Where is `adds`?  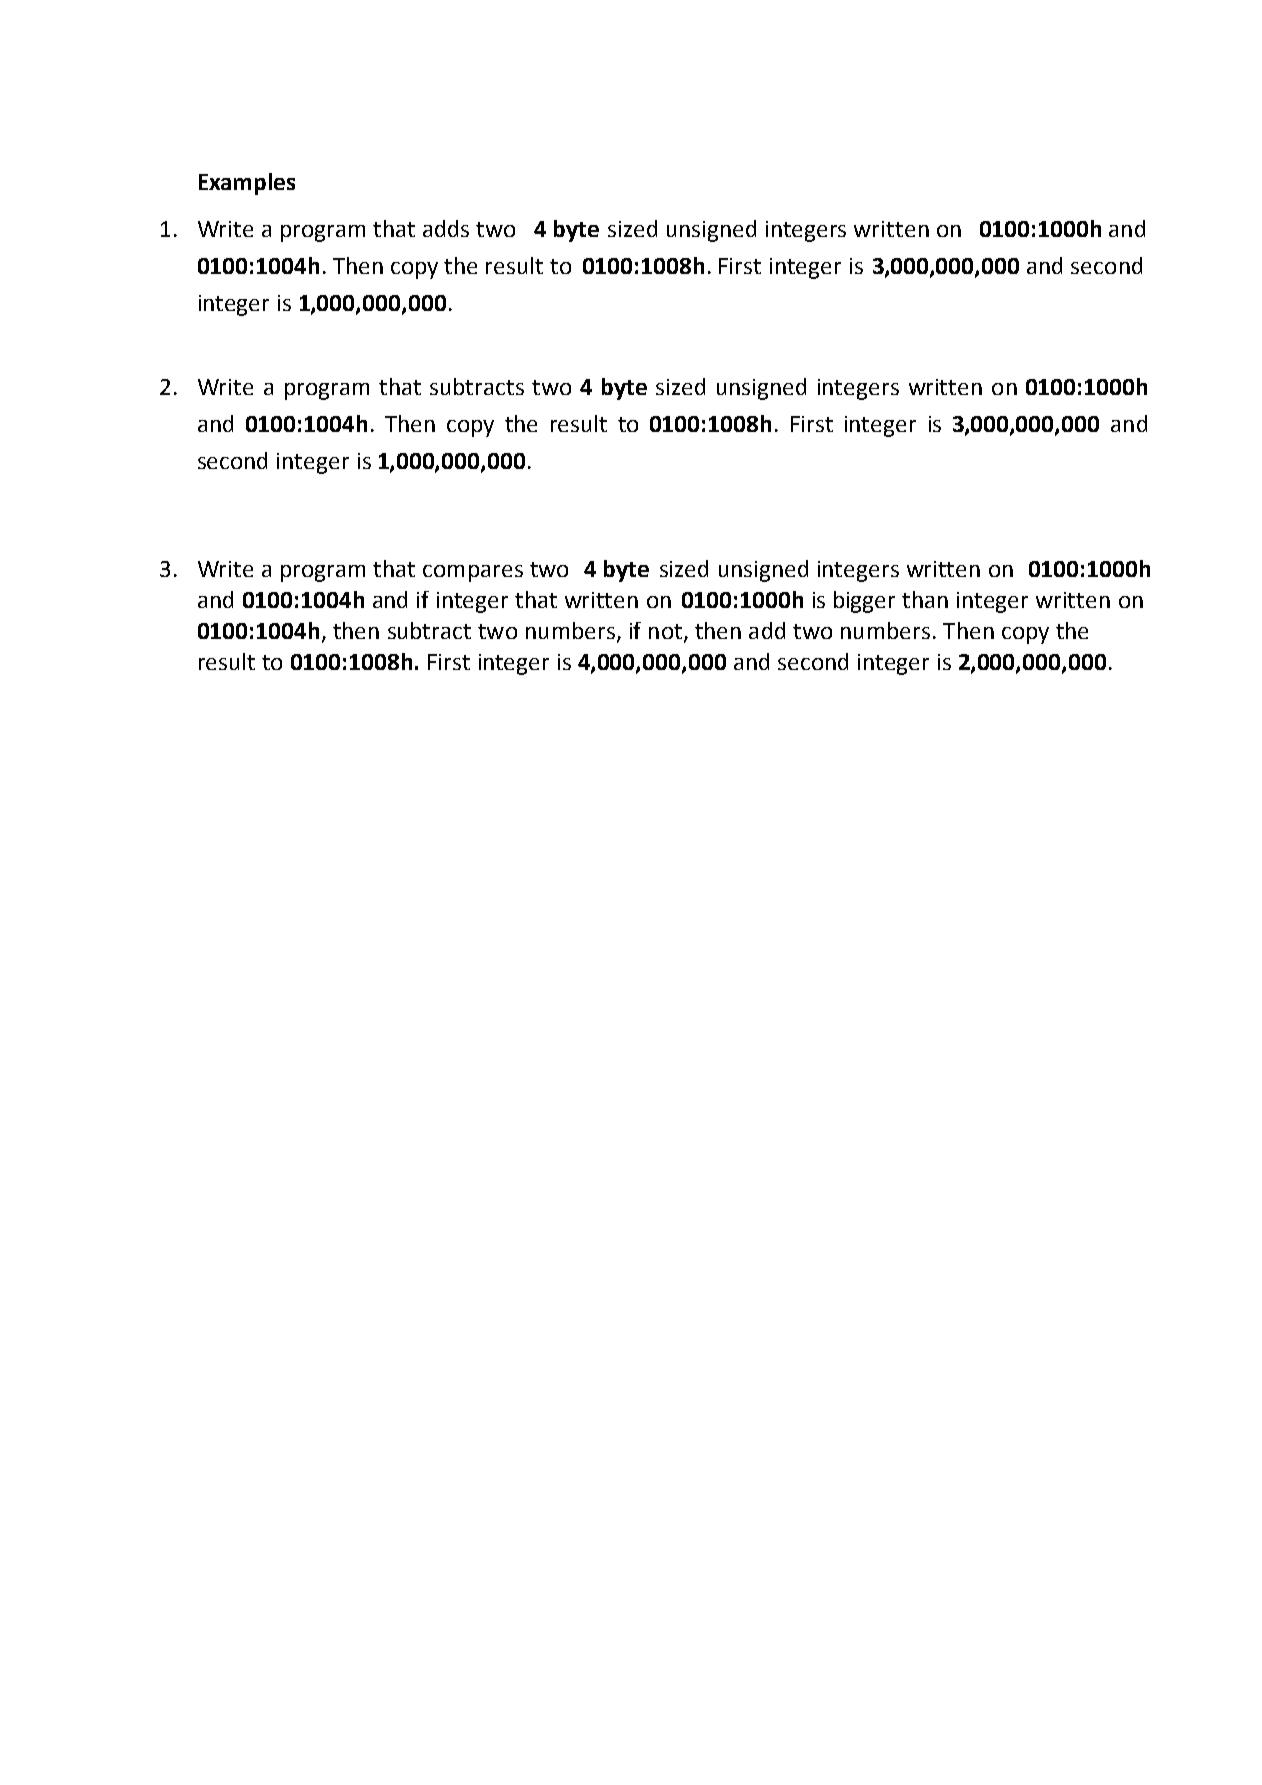
adds is located at coordinates (446, 228).
